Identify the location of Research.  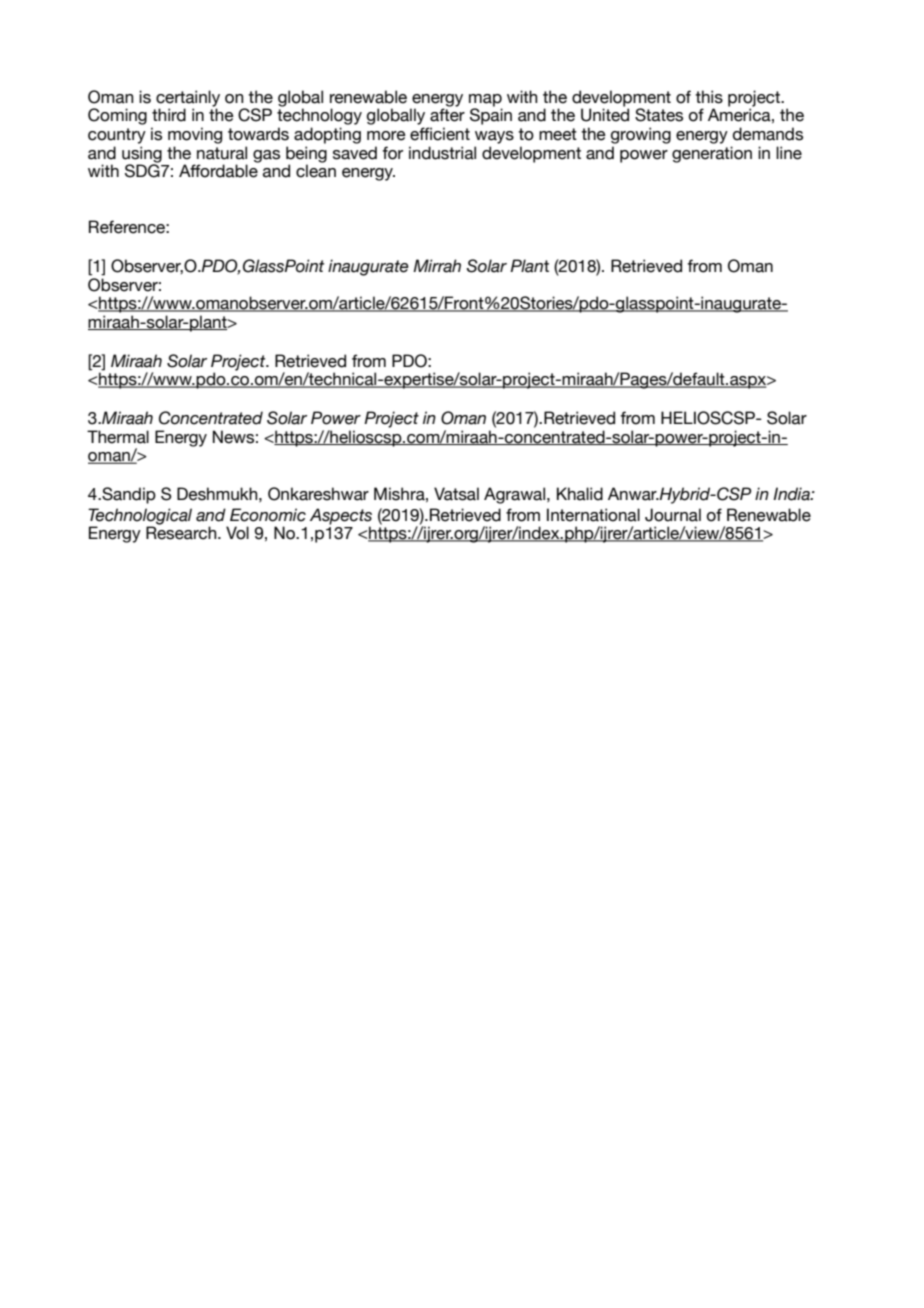
(182, 533).
